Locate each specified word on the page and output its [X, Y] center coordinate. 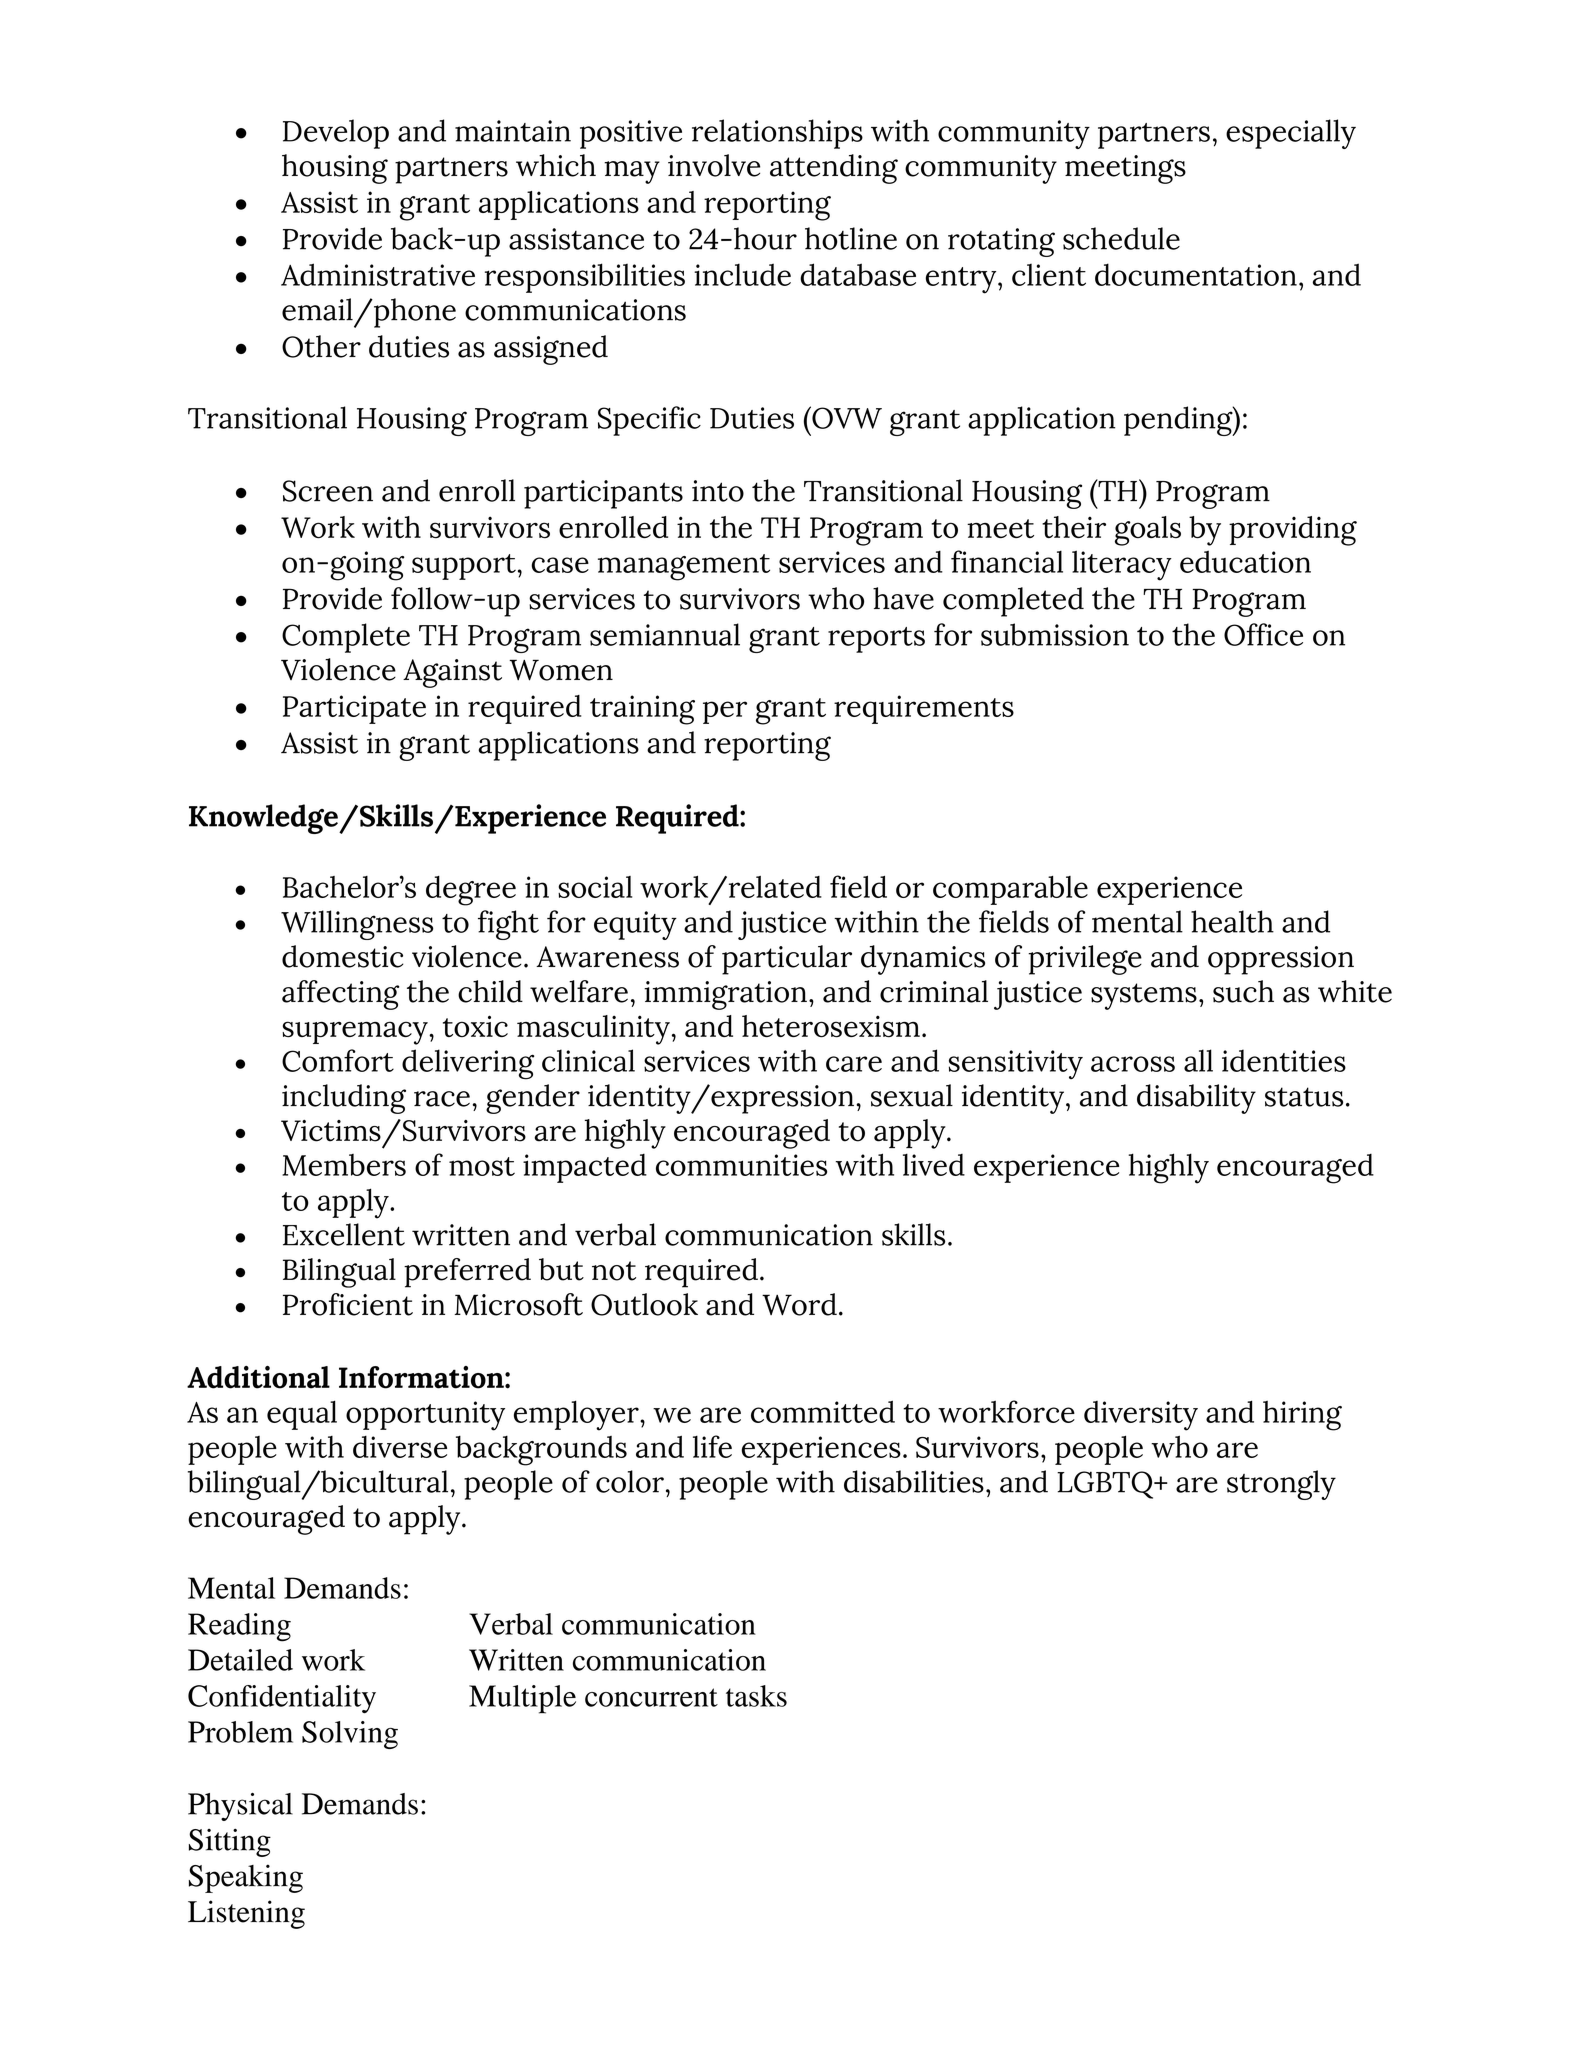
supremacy [356, 1033]
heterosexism [831, 1026]
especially [1291, 134]
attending [834, 169]
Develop [336, 134]
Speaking [246, 1878]
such [1243, 991]
